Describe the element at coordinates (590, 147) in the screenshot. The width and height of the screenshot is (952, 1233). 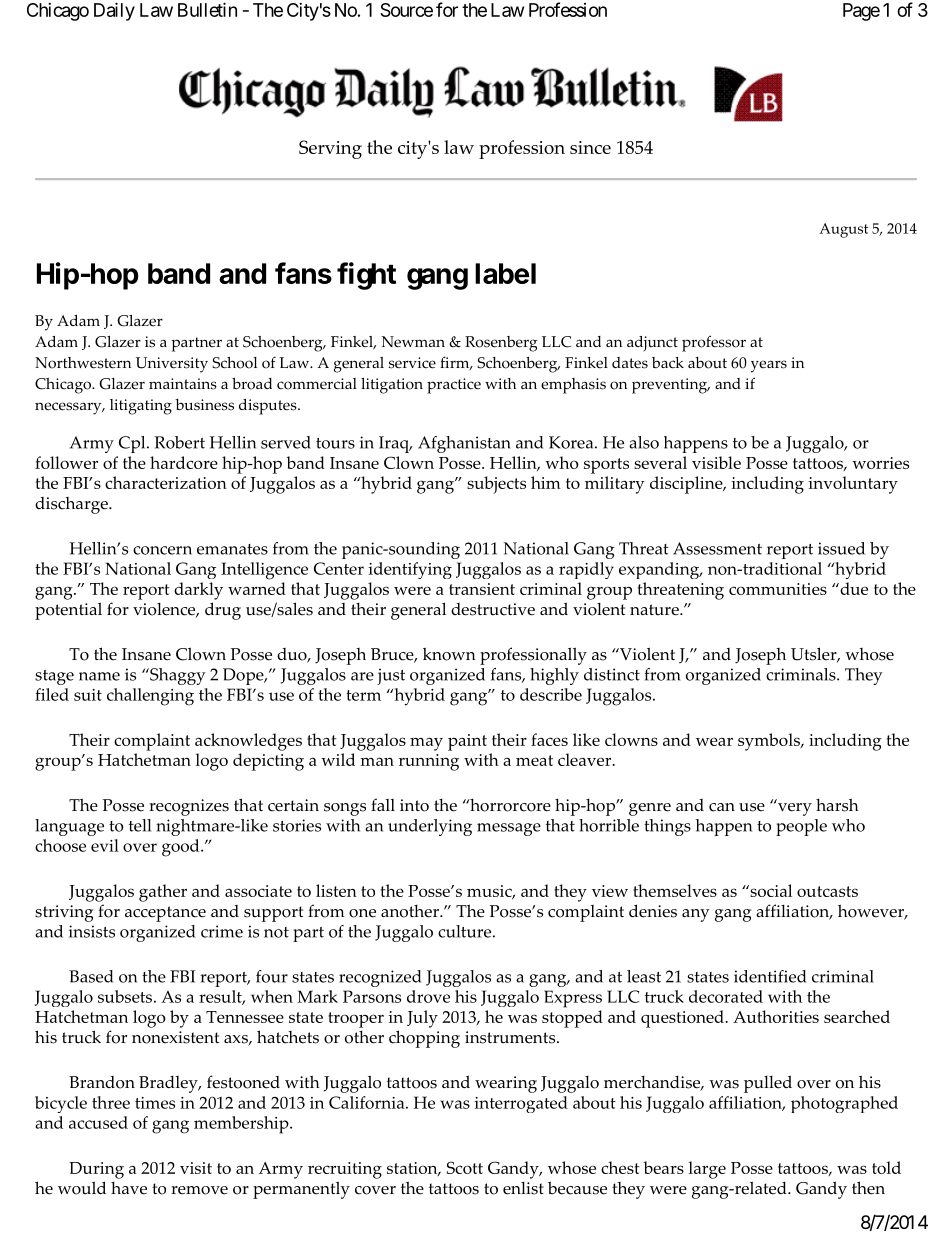
I see `since` at that location.
